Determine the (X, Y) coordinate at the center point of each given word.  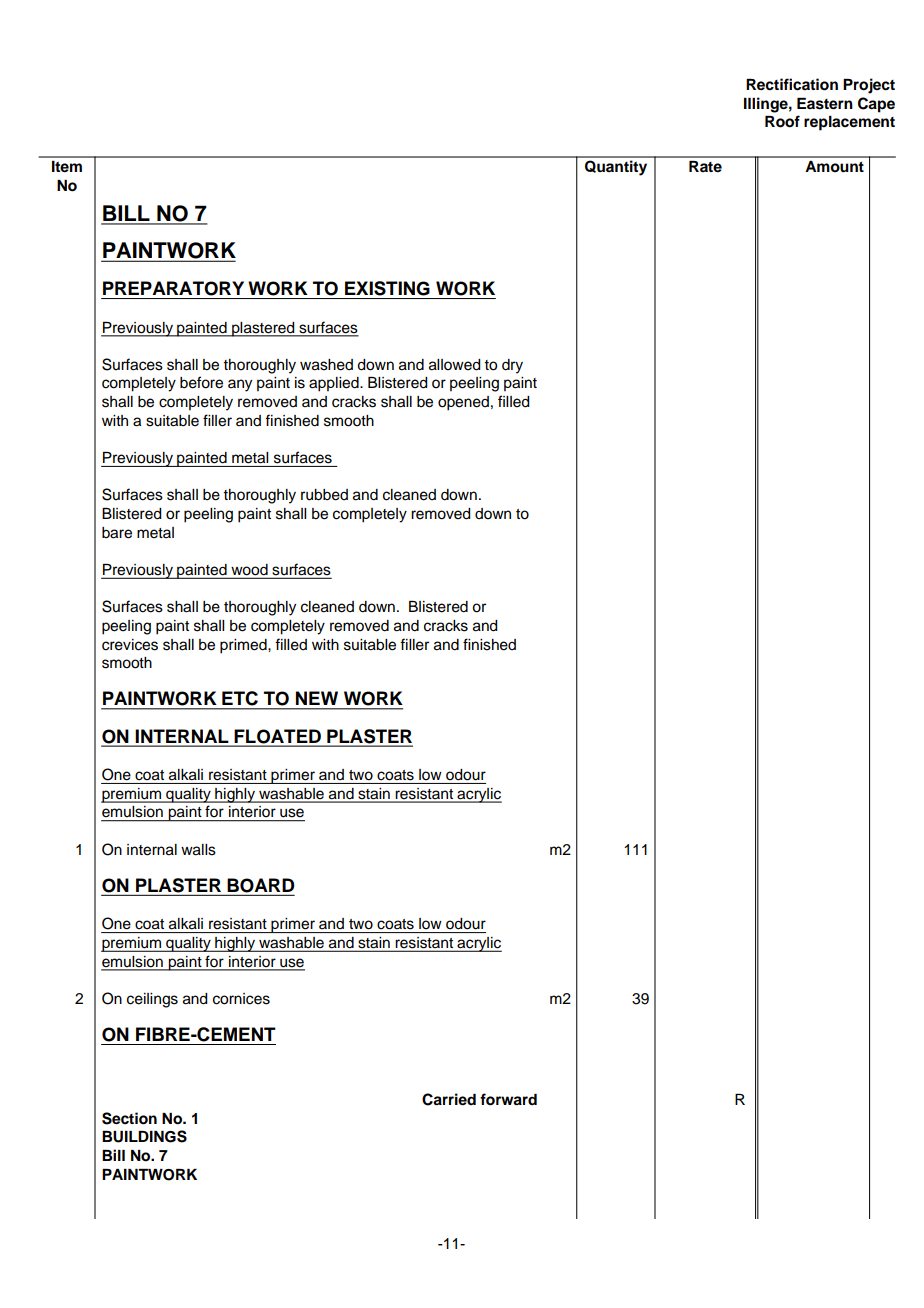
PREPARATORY (173, 288)
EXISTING (387, 288)
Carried (449, 1099)
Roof (782, 121)
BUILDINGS (144, 1136)
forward (508, 1099)
